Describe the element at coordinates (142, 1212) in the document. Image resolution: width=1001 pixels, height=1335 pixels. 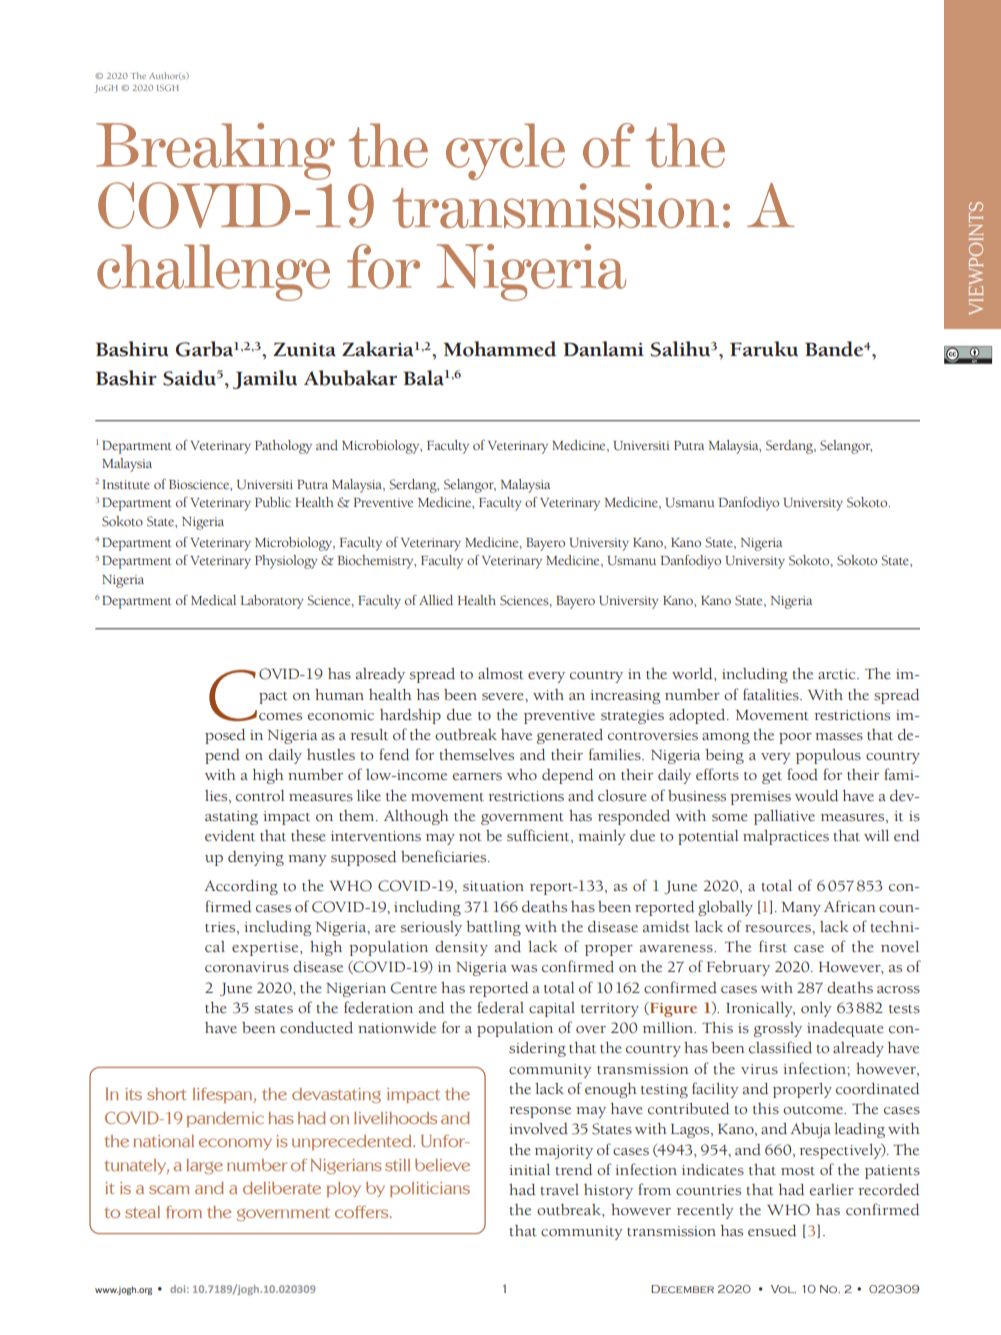
I see `steal` at that location.
